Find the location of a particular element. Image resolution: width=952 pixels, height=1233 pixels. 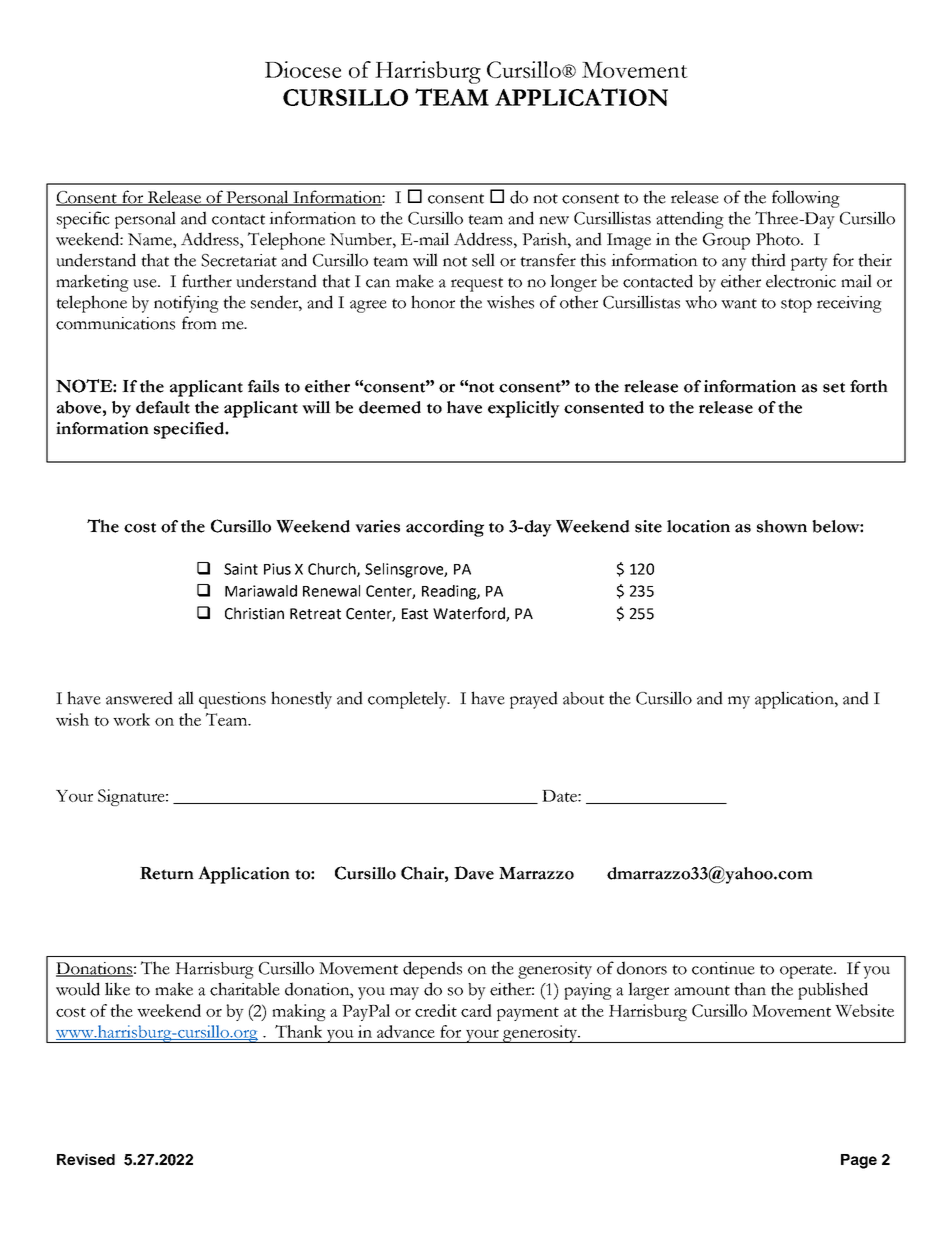

sell is located at coordinates (483, 260).
